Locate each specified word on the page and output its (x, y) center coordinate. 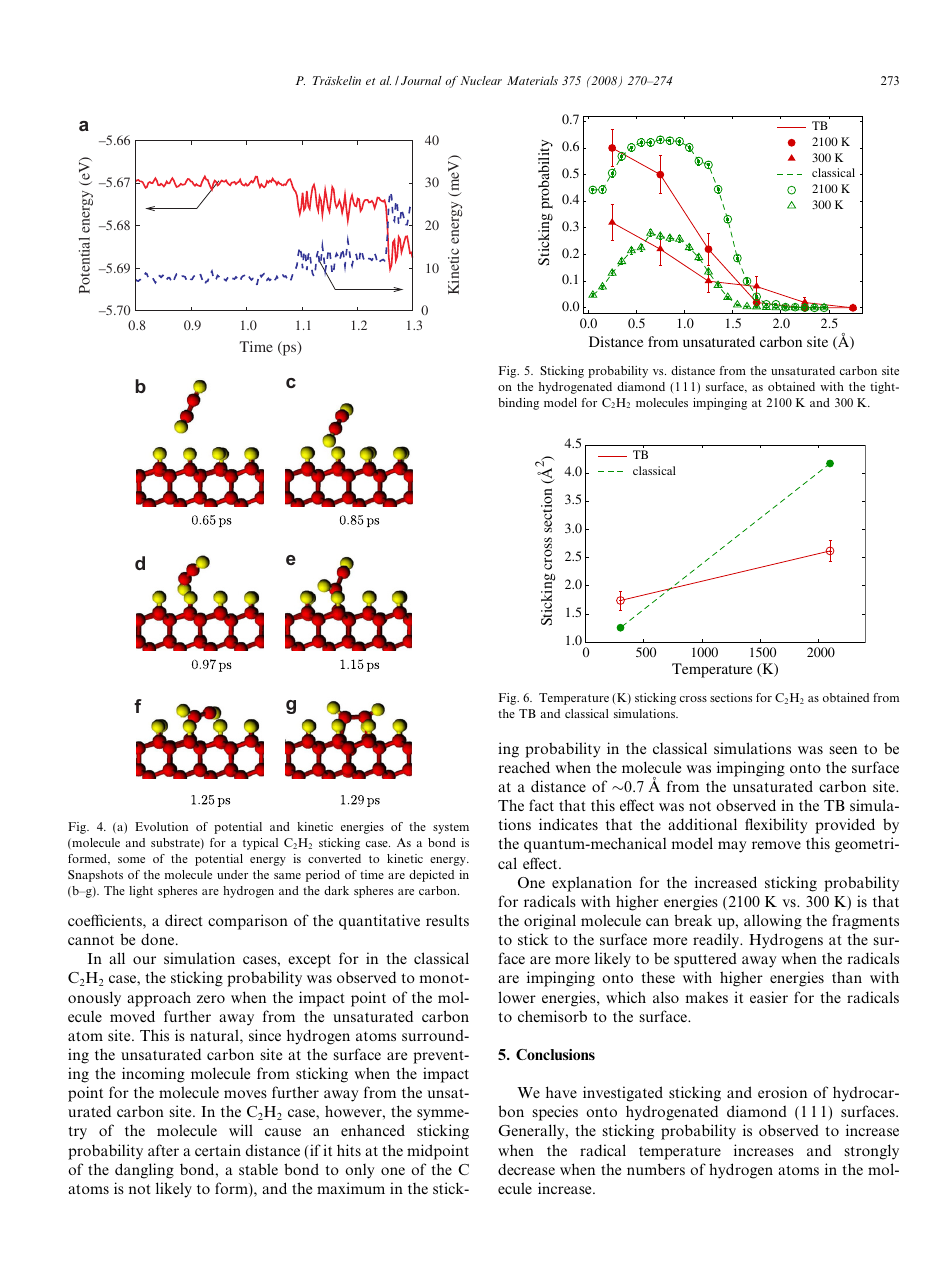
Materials (532, 80)
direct (184, 920)
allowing (773, 922)
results (447, 920)
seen (843, 750)
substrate (176, 843)
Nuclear (481, 80)
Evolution (161, 826)
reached (524, 767)
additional (702, 824)
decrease (526, 1169)
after (163, 1150)
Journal (421, 80)
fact (541, 805)
